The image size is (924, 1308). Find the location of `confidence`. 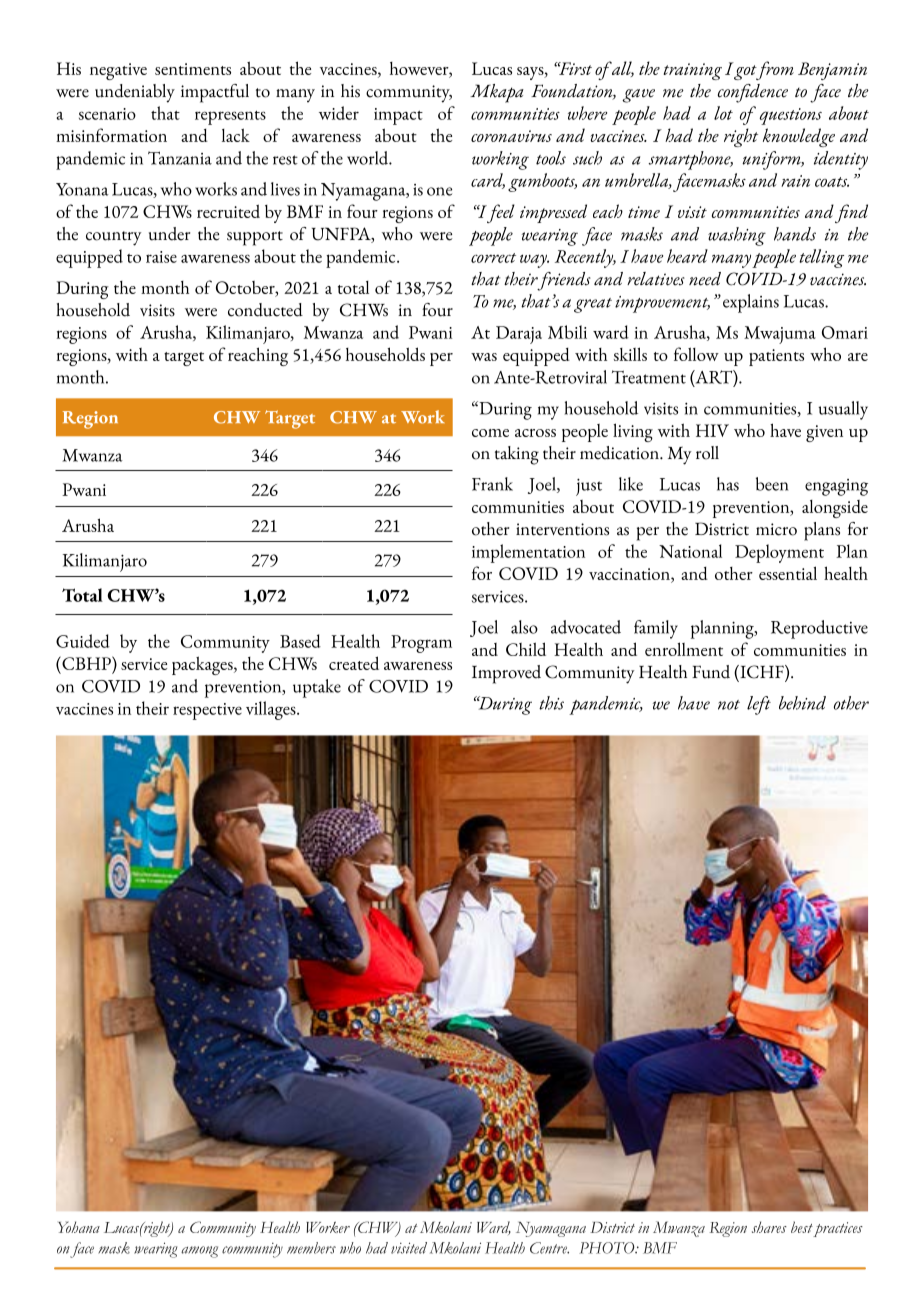

confidence is located at coordinates (753, 93).
